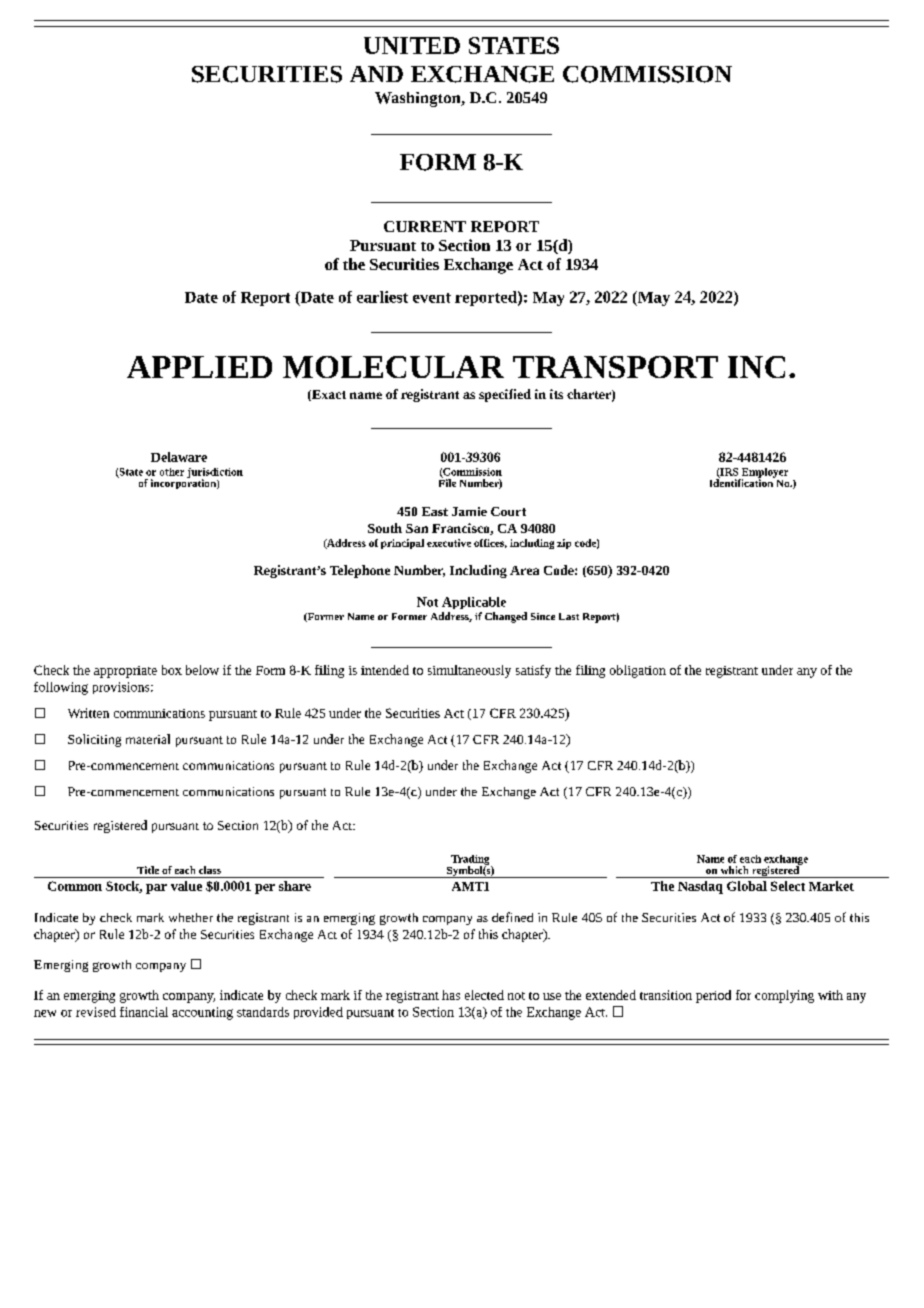 This page has width=924, height=1308. I want to click on obligation, so click(638, 671).
